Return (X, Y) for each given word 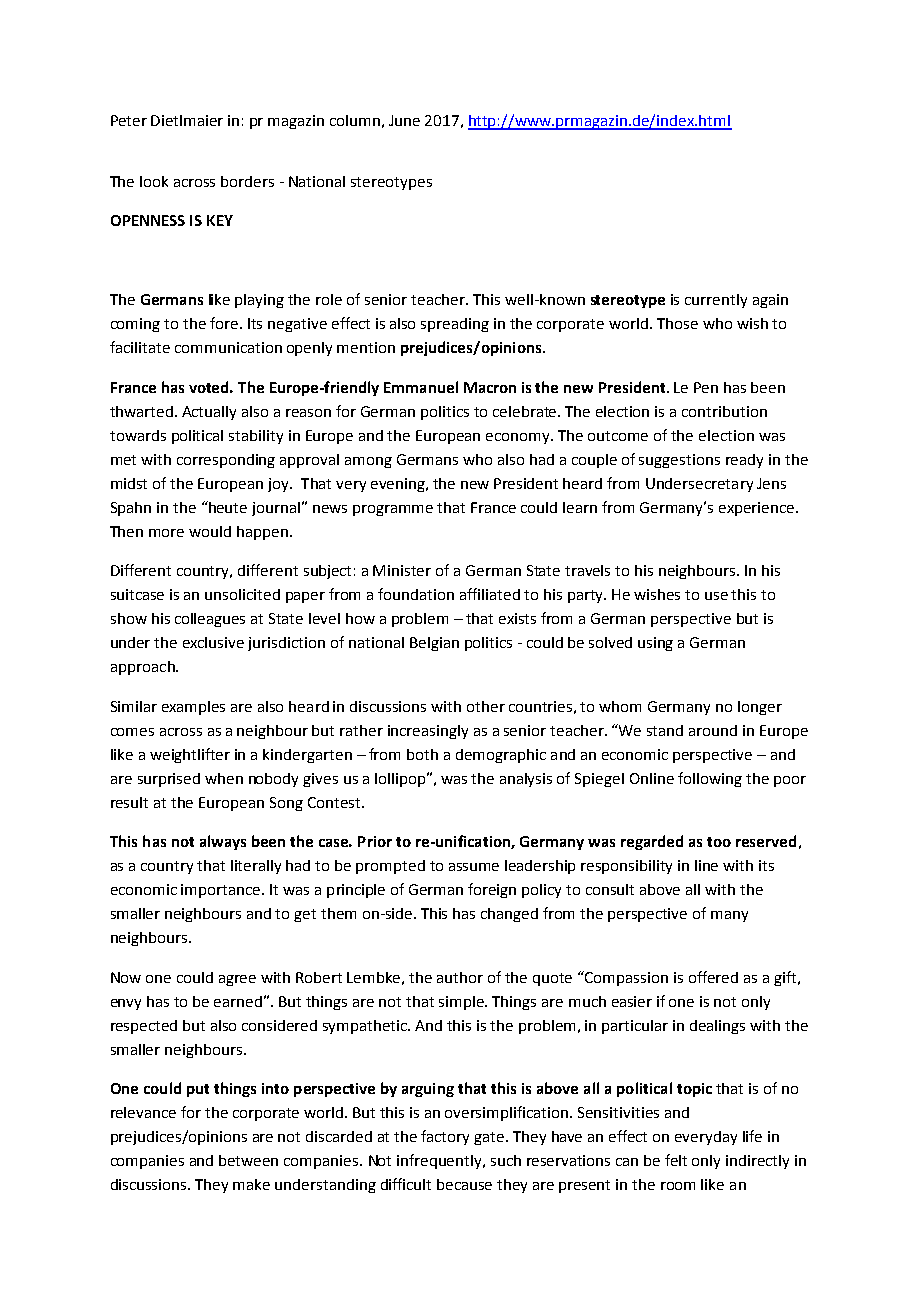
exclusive (213, 642)
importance (222, 891)
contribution (724, 411)
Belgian (434, 644)
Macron (490, 387)
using (655, 644)
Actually (209, 413)
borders (247, 181)
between (248, 1160)
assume (474, 867)
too (719, 842)
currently (716, 301)
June (404, 120)
